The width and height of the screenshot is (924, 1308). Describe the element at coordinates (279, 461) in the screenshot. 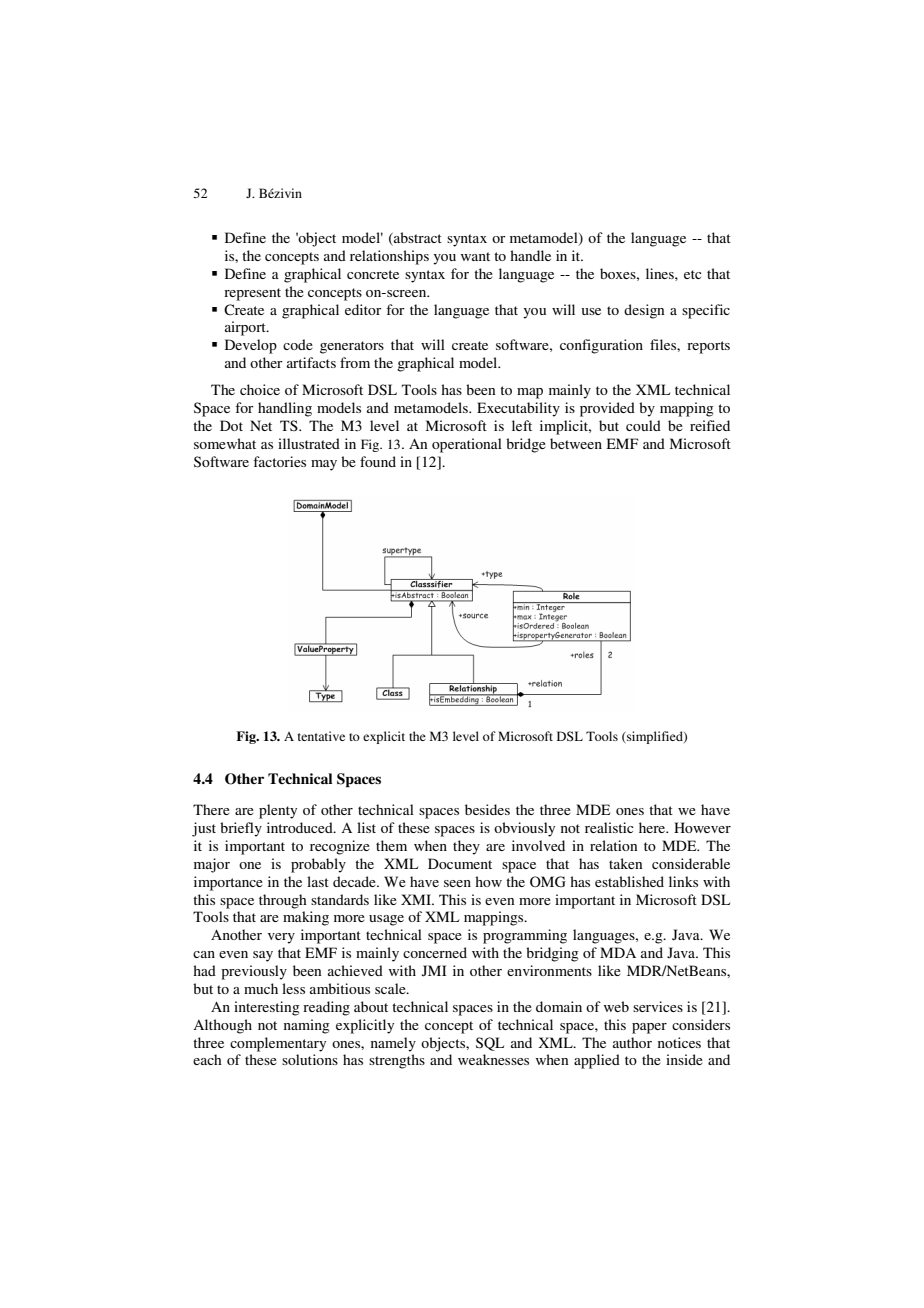

I see `factories` at that location.
